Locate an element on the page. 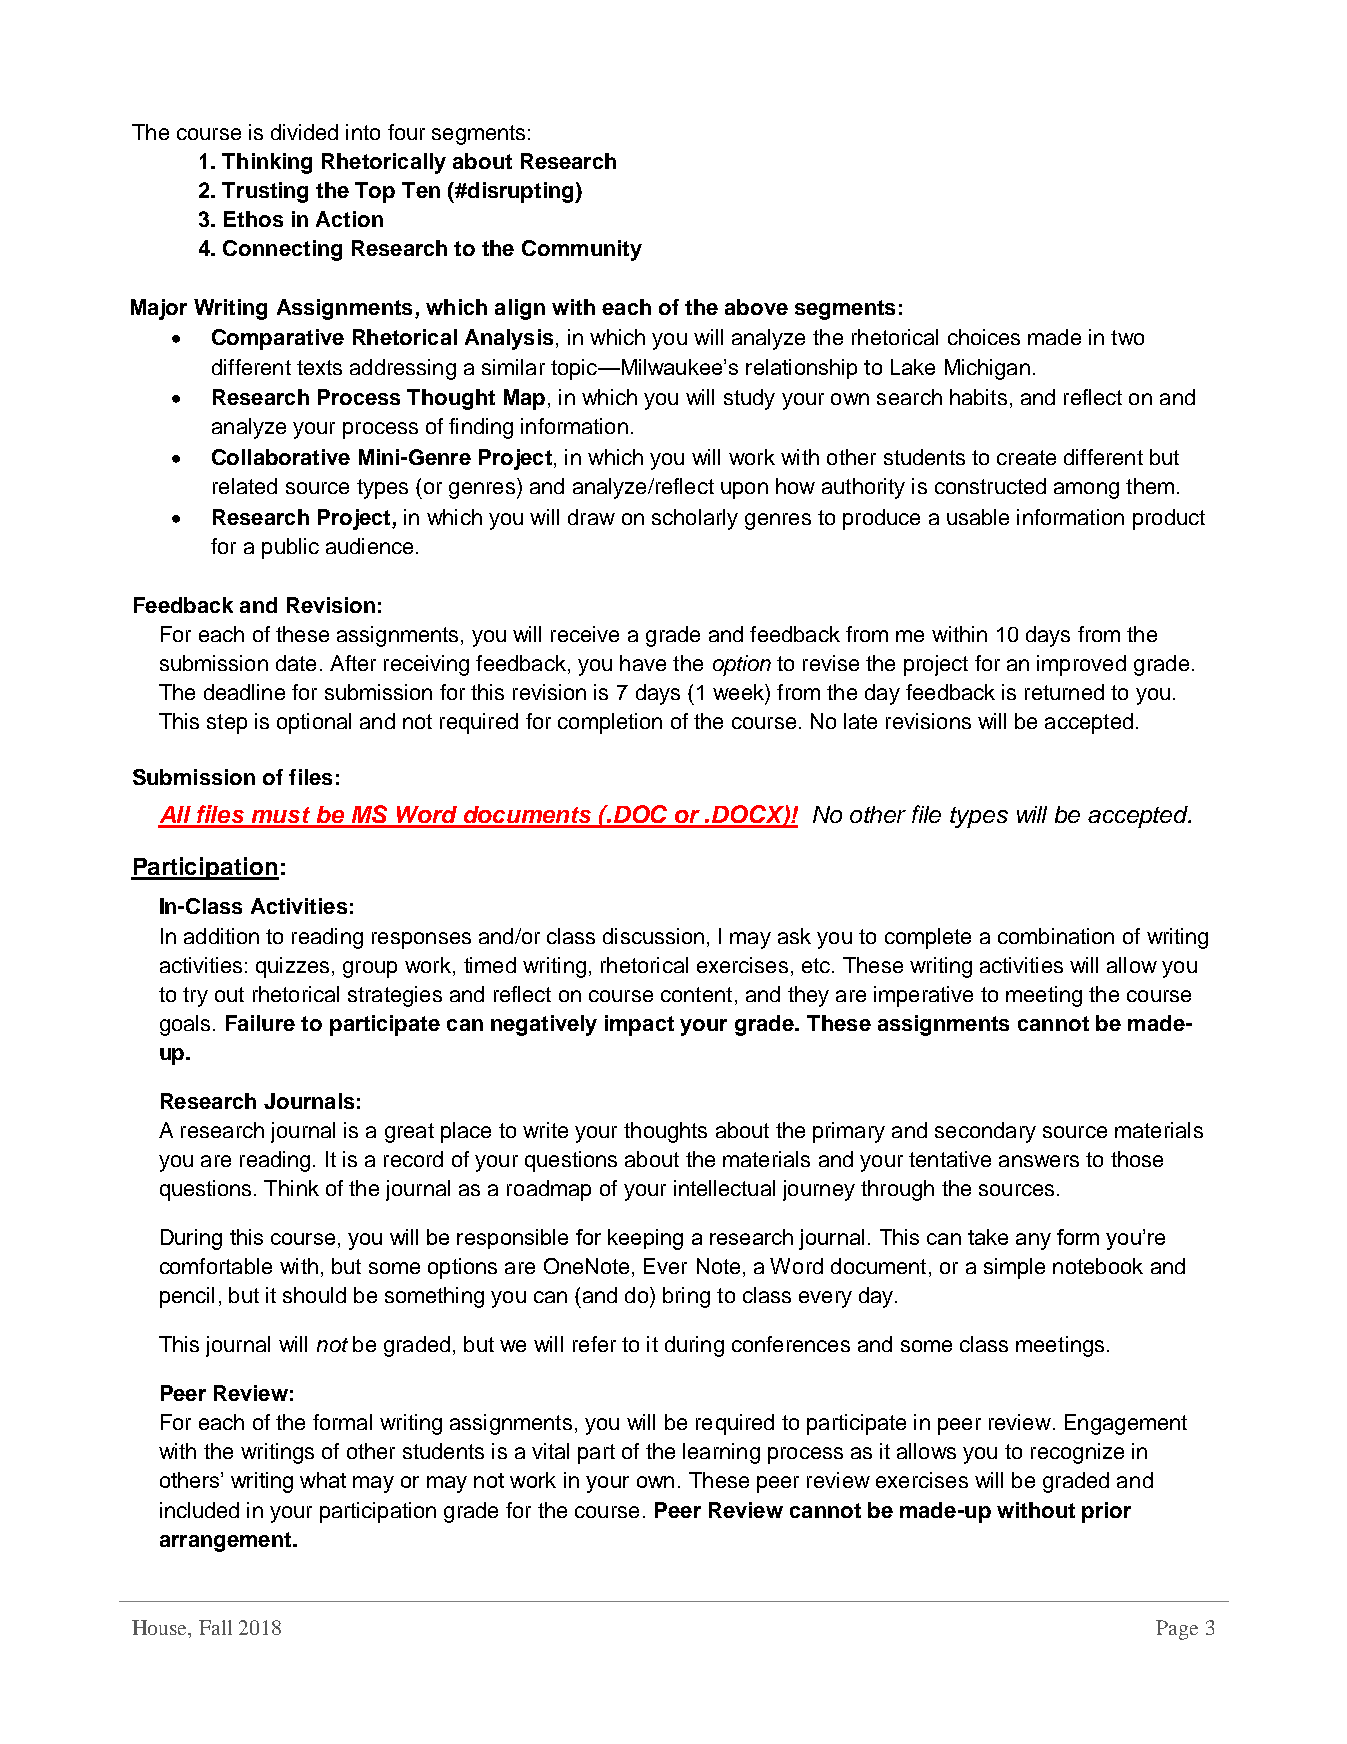  arrangement is located at coordinates (225, 1542).
